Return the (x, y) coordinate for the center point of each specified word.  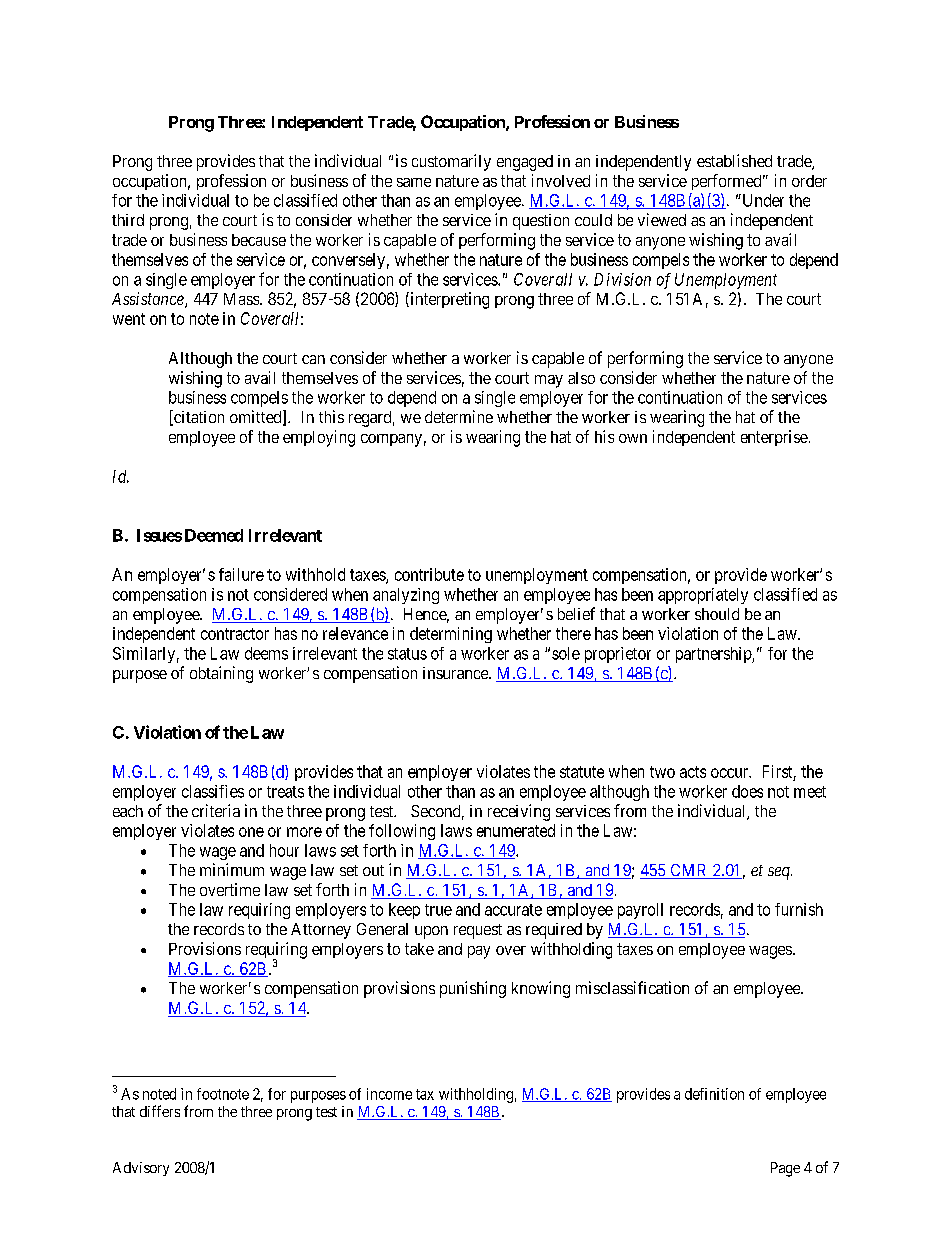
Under (762, 200)
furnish (799, 909)
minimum (232, 869)
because (259, 240)
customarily (451, 162)
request (478, 931)
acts (693, 772)
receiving (519, 812)
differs (160, 1111)
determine (459, 416)
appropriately (703, 596)
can (313, 359)
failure (241, 574)
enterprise (774, 438)
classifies (213, 791)
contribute (429, 574)
